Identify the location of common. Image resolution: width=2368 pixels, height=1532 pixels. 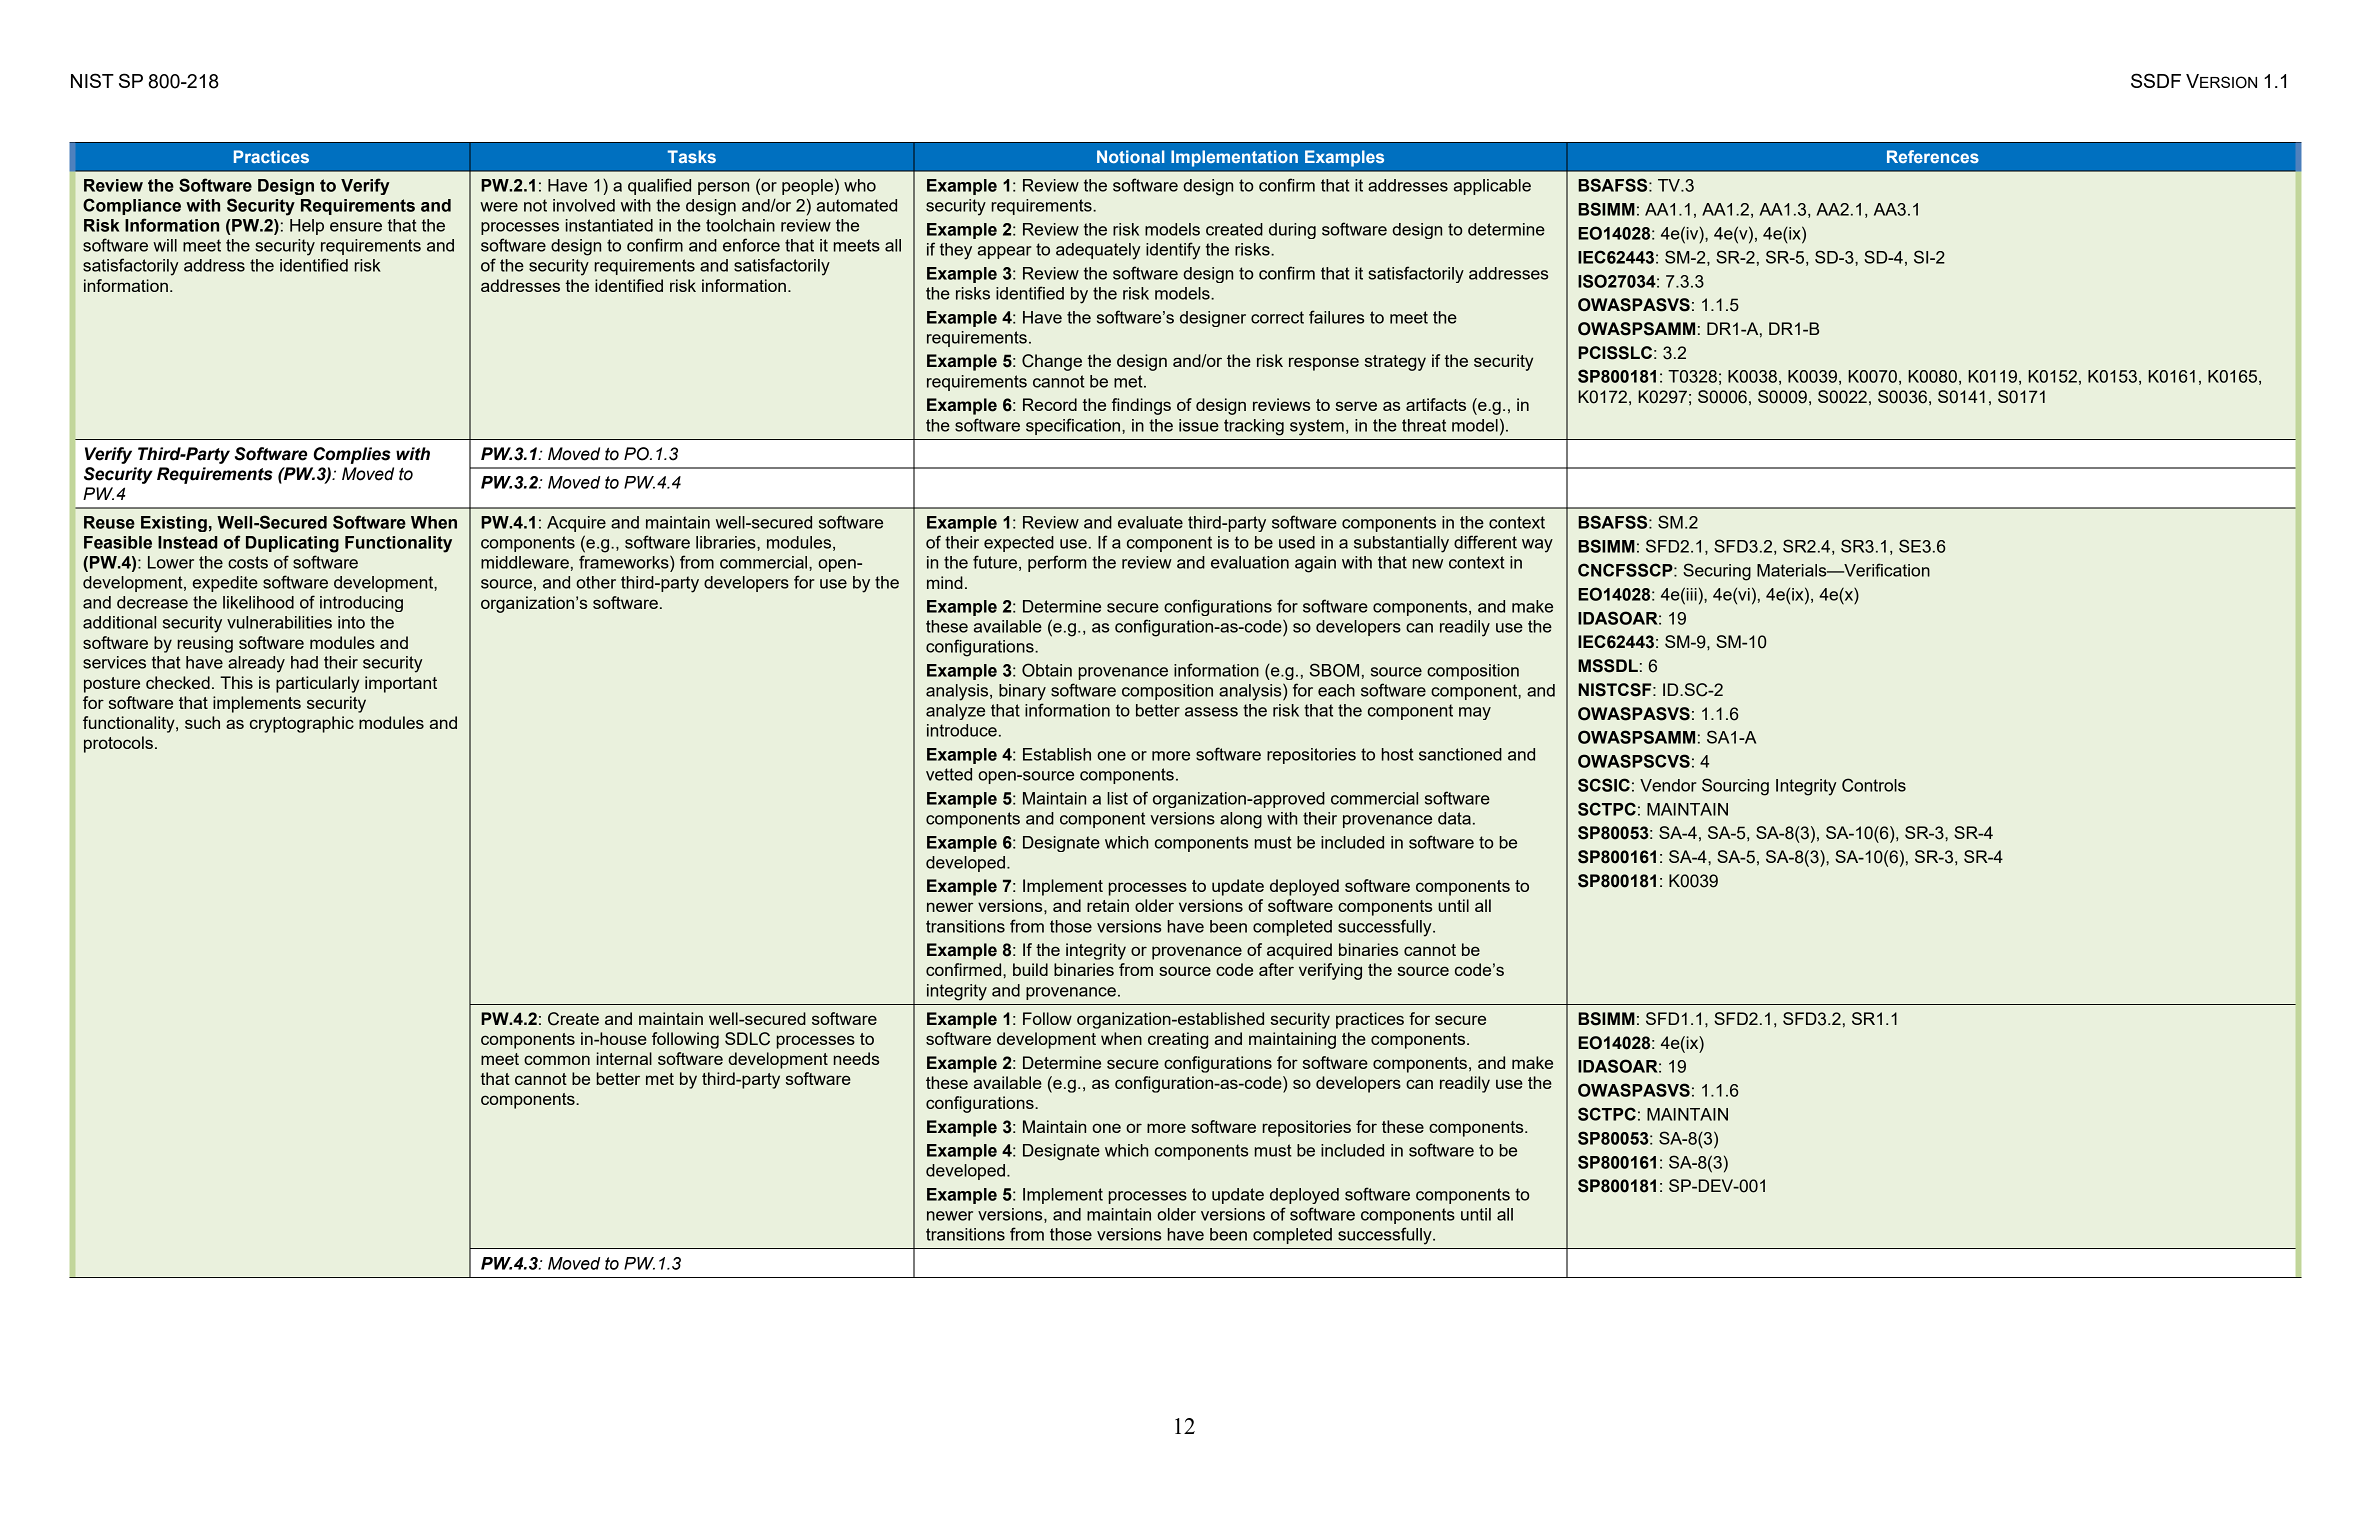
(557, 1060).
